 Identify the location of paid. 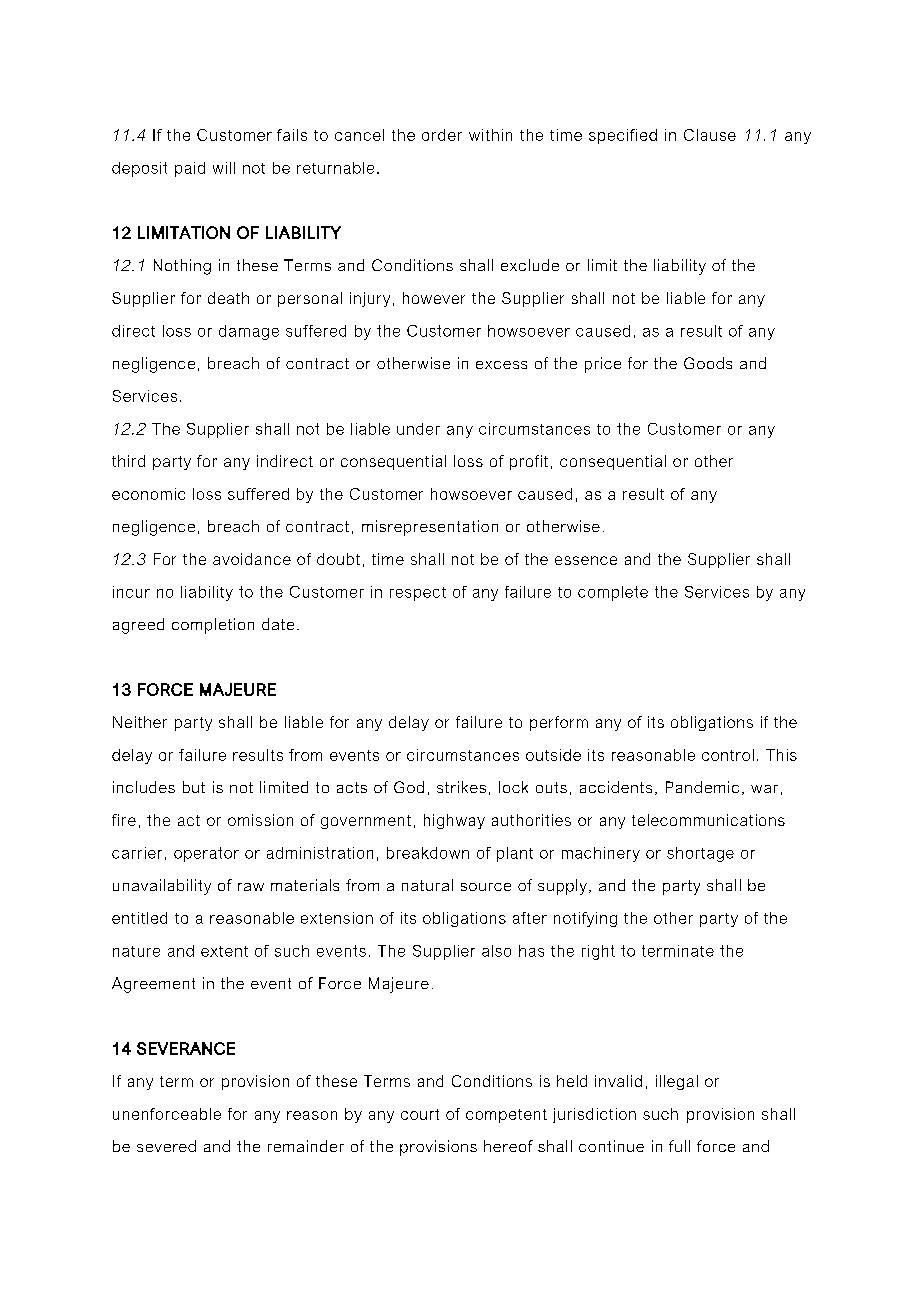
(190, 169).
